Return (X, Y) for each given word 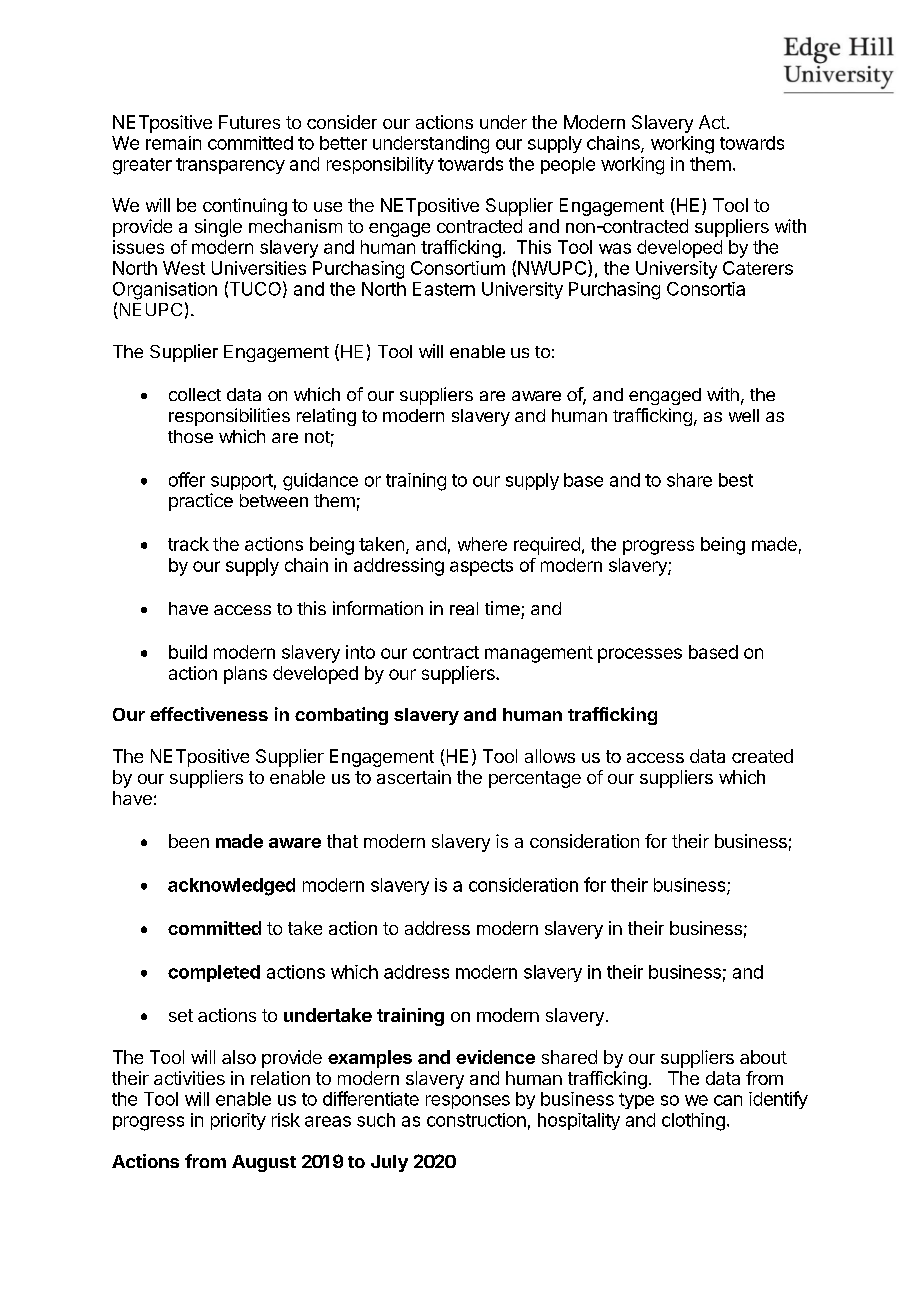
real (464, 608)
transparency (230, 166)
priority (238, 1121)
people (568, 165)
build (188, 652)
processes (640, 655)
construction (476, 1120)
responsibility (380, 165)
